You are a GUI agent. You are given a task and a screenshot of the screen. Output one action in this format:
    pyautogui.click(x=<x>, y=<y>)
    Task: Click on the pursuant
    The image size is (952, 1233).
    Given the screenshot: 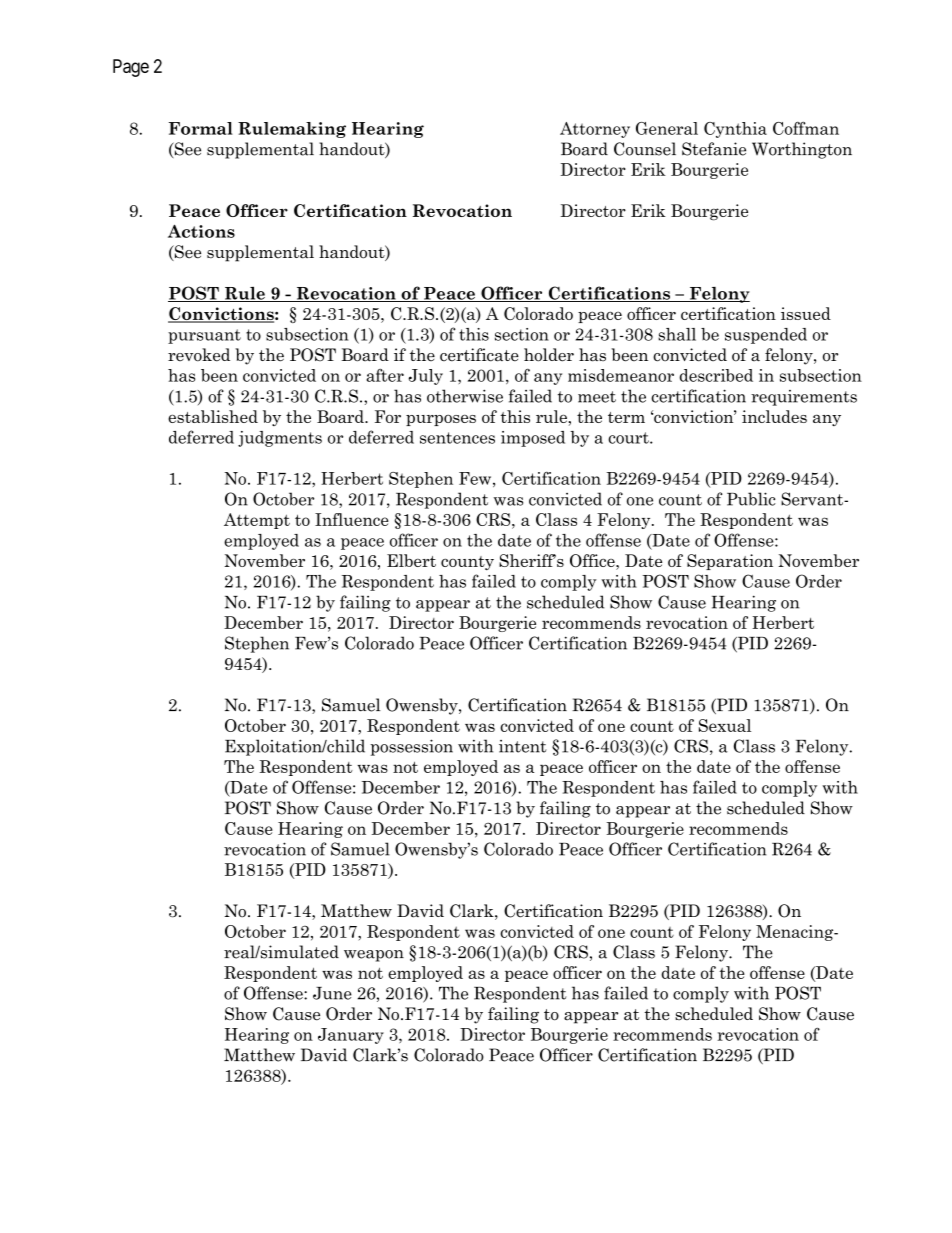 What is the action you would take?
    pyautogui.click(x=204, y=336)
